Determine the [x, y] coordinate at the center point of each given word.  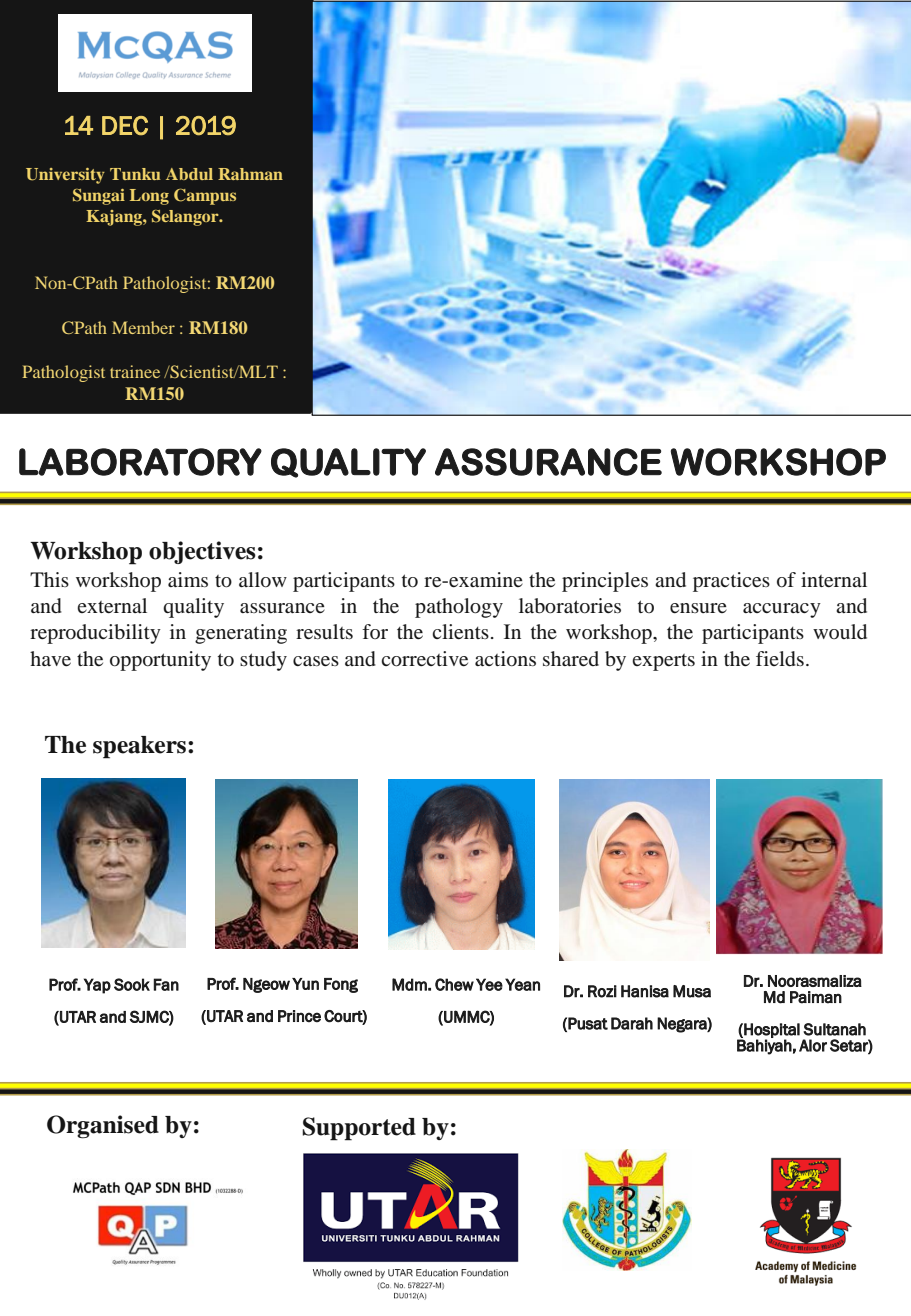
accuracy [782, 610]
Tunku [135, 174]
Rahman [250, 174]
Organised [103, 1127]
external [112, 606]
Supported [359, 1129]
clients [460, 632]
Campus [205, 196]
